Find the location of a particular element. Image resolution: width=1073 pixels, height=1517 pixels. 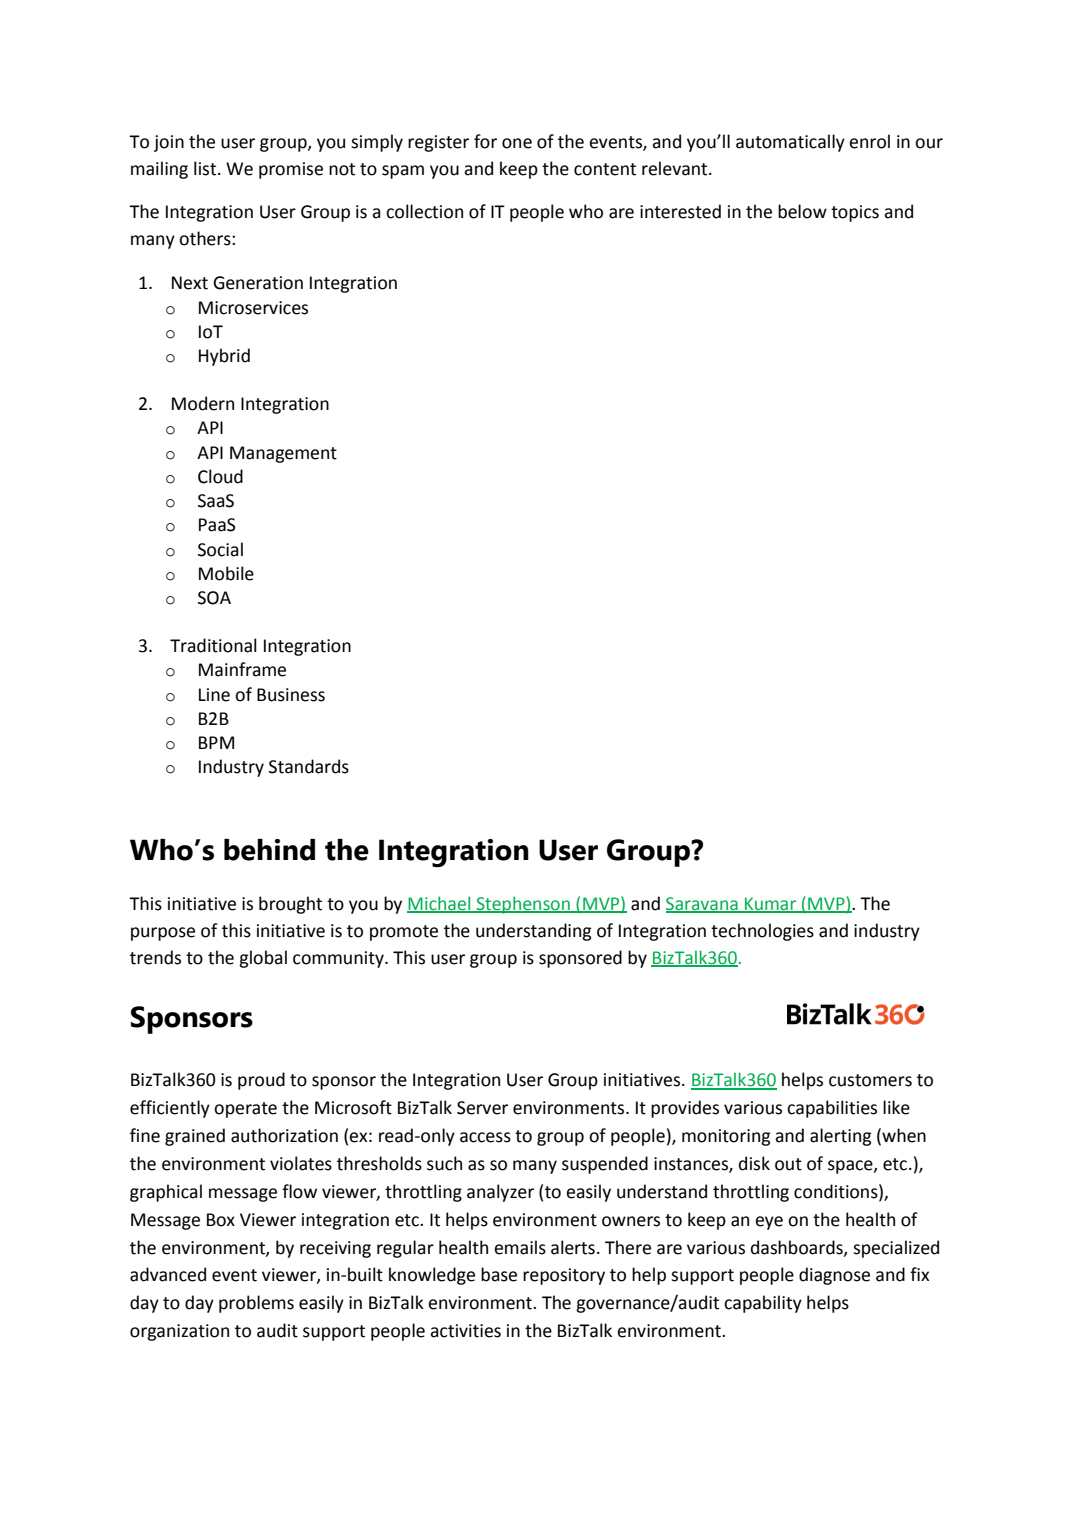

BPM is located at coordinates (216, 742).
